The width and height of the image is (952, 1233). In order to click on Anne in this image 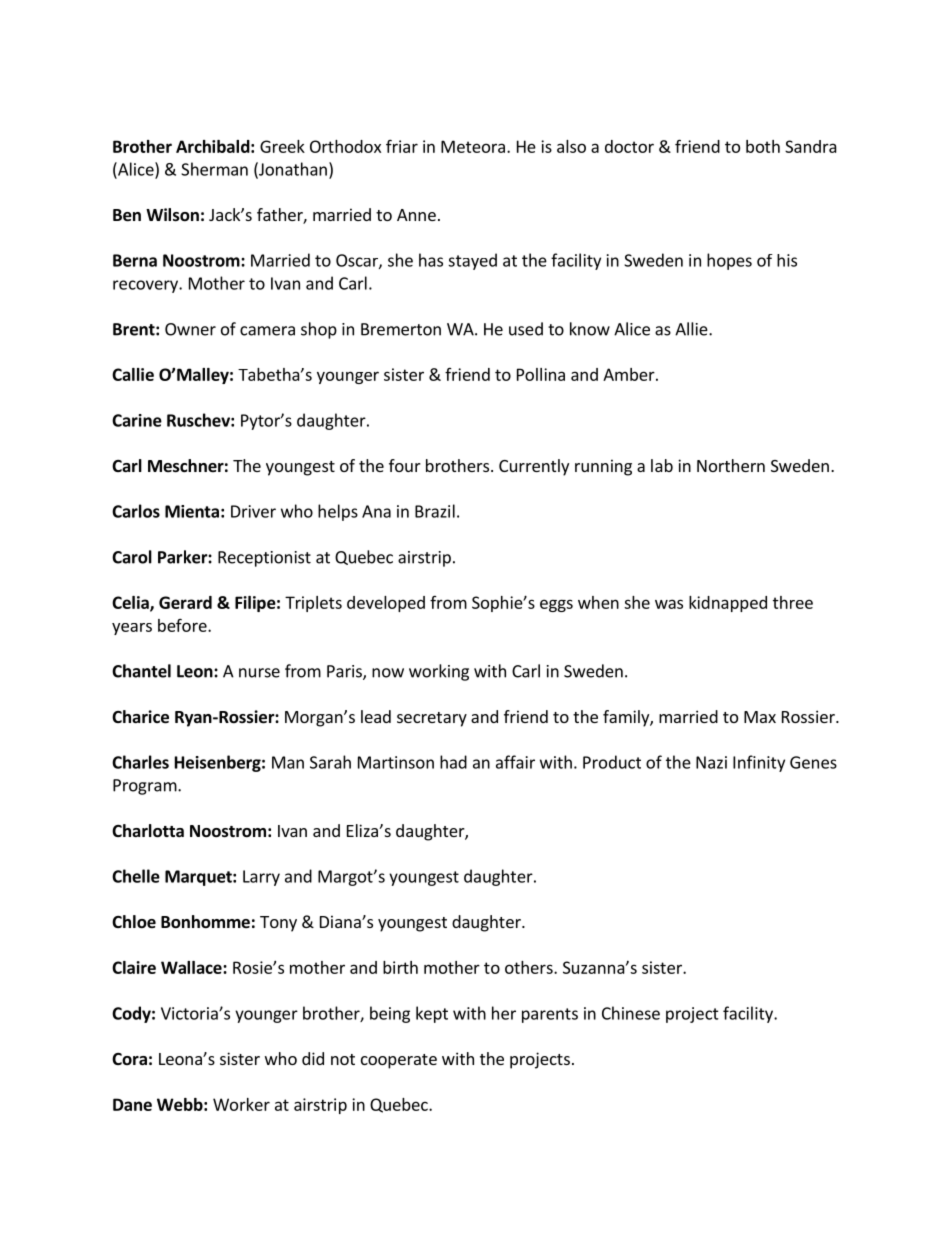, I will do `click(416, 215)`.
